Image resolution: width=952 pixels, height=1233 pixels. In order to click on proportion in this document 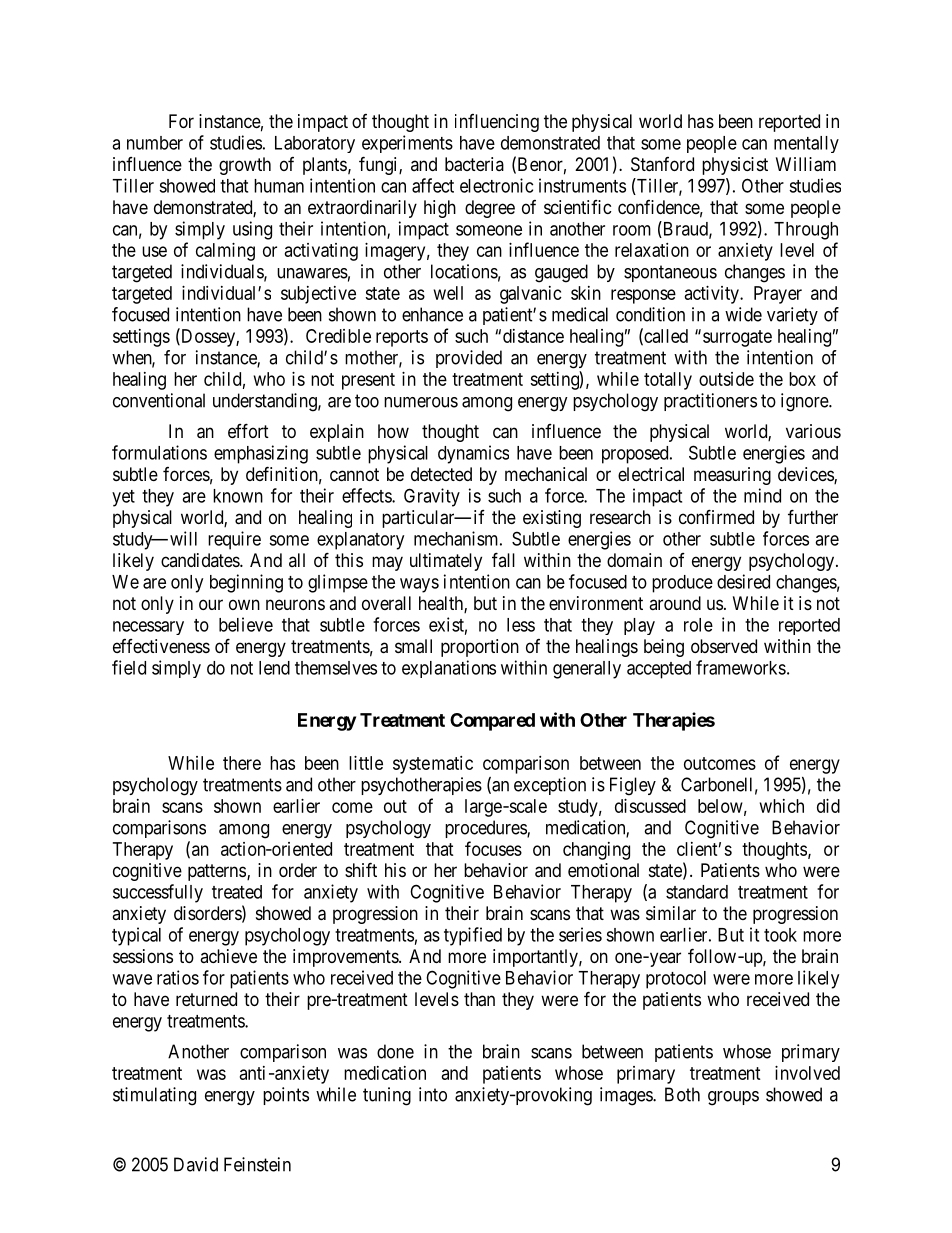, I will do `click(480, 648)`.
